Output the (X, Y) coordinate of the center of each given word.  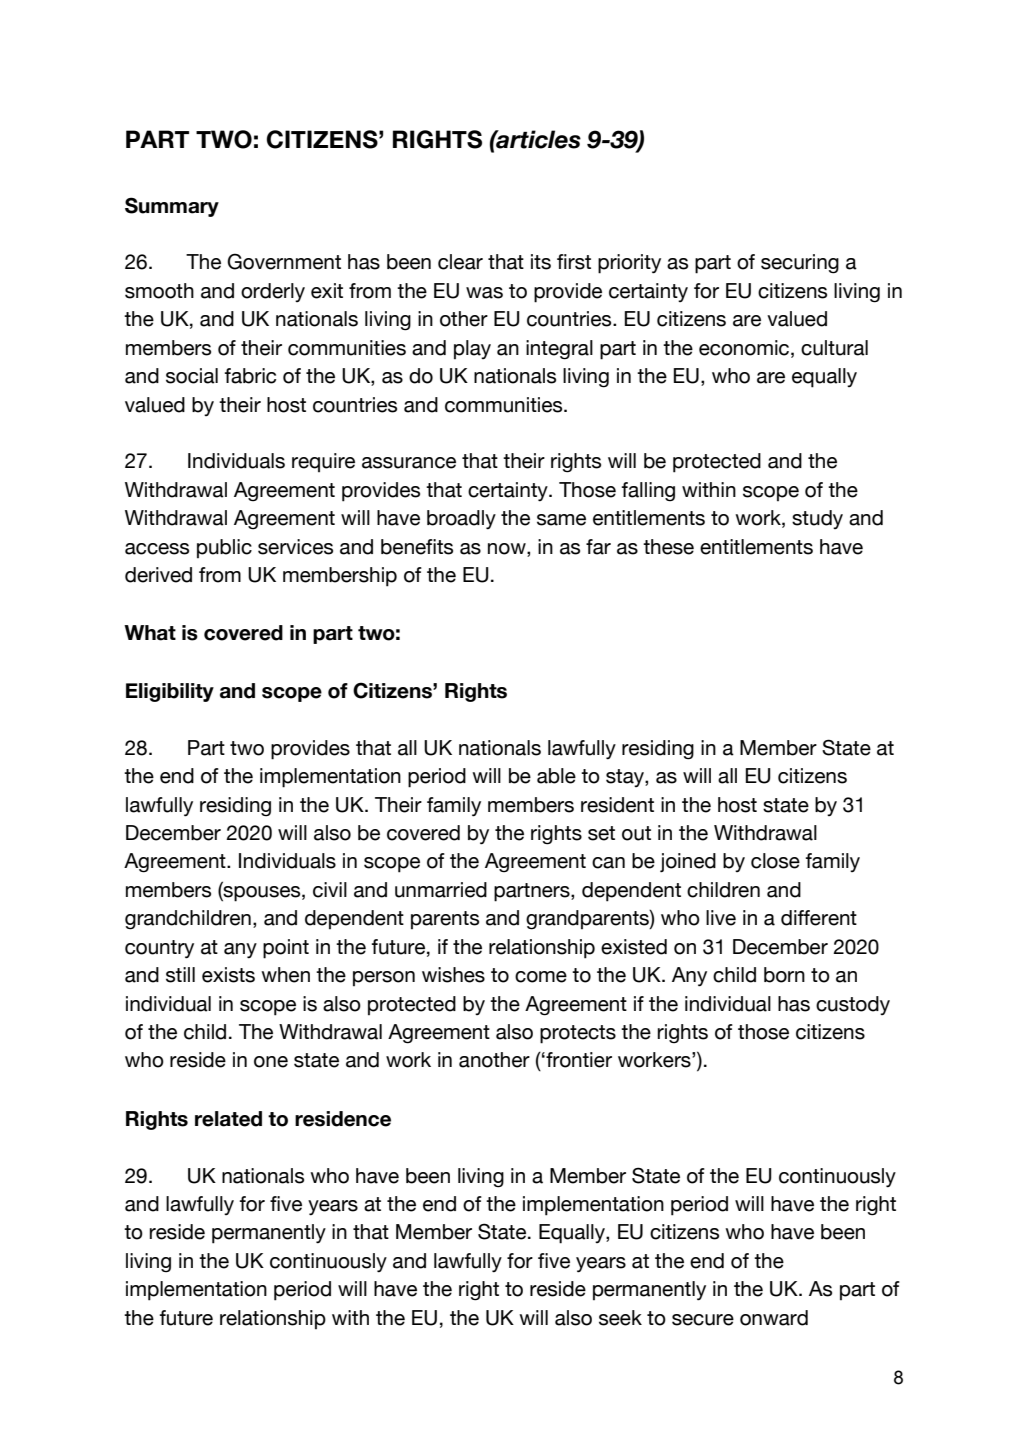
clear (460, 262)
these (668, 547)
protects (578, 1034)
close (775, 861)
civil (330, 890)
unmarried (441, 890)
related (228, 1119)
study (817, 519)
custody (853, 1005)
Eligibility (170, 692)
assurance (409, 463)
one (271, 1062)
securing (800, 264)
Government (284, 261)
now (508, 549)
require (323, 462)
